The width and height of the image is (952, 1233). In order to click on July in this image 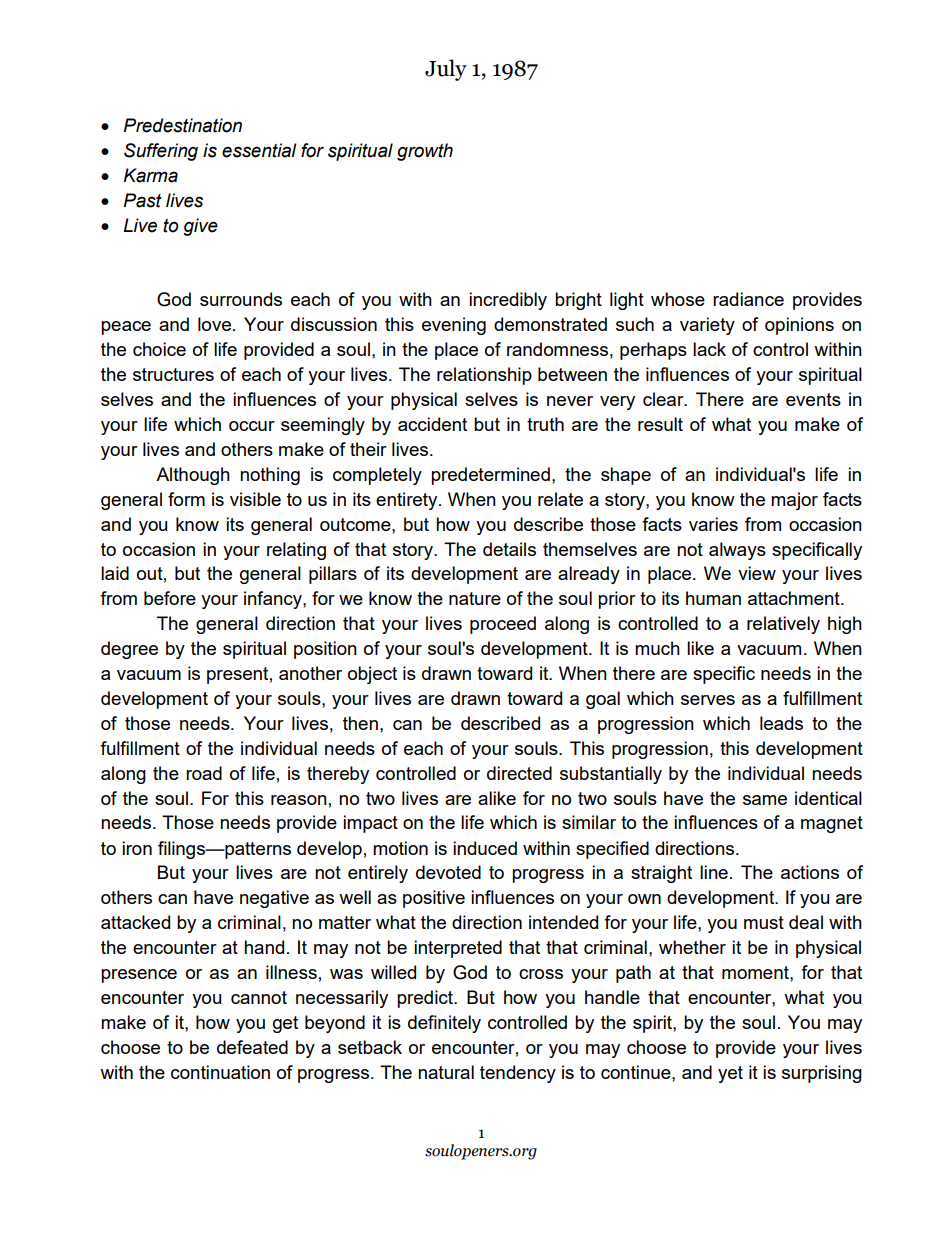, I will do `click(446, 70)`.
